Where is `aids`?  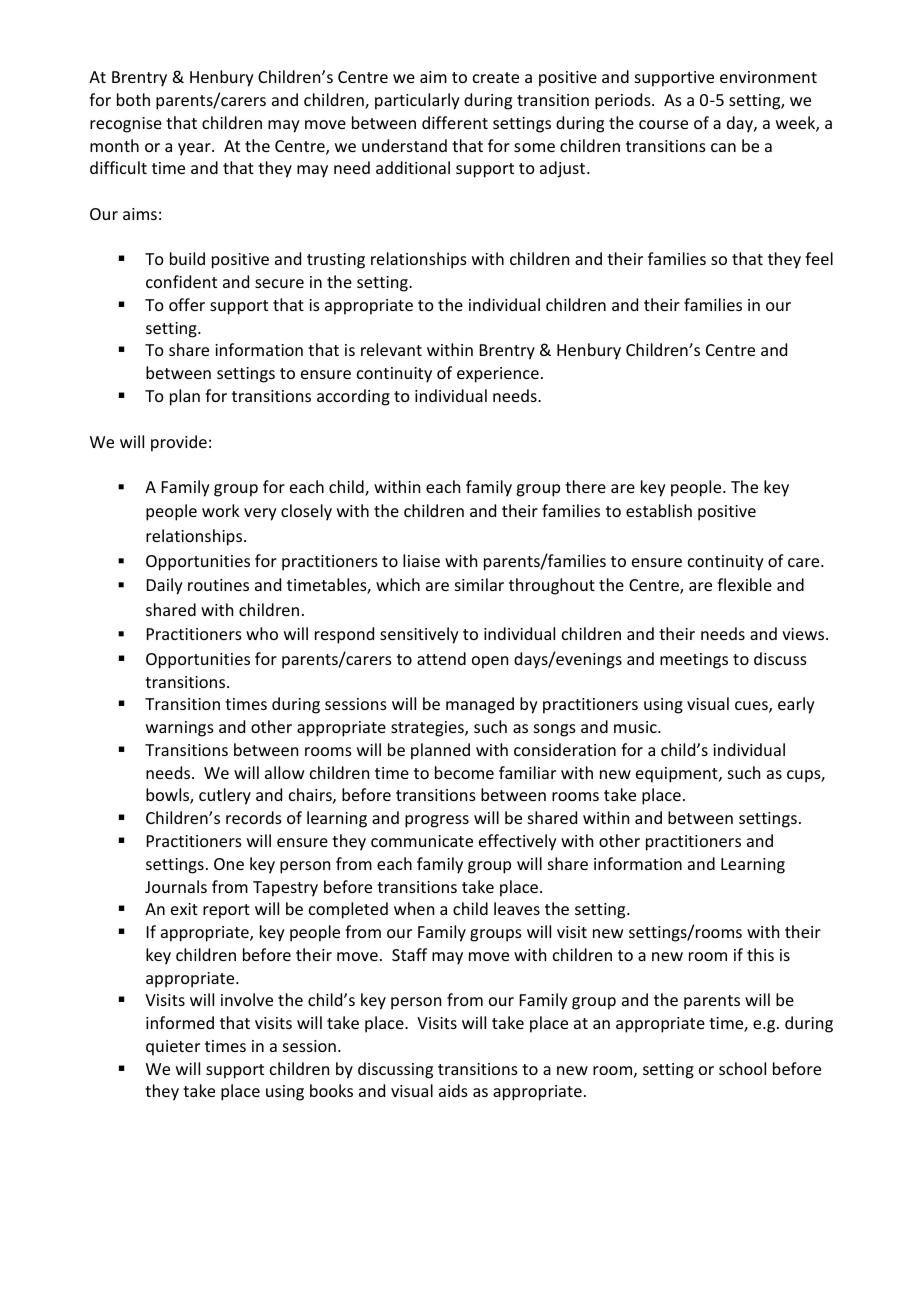
aids is located at coordinates (453, 1090).
